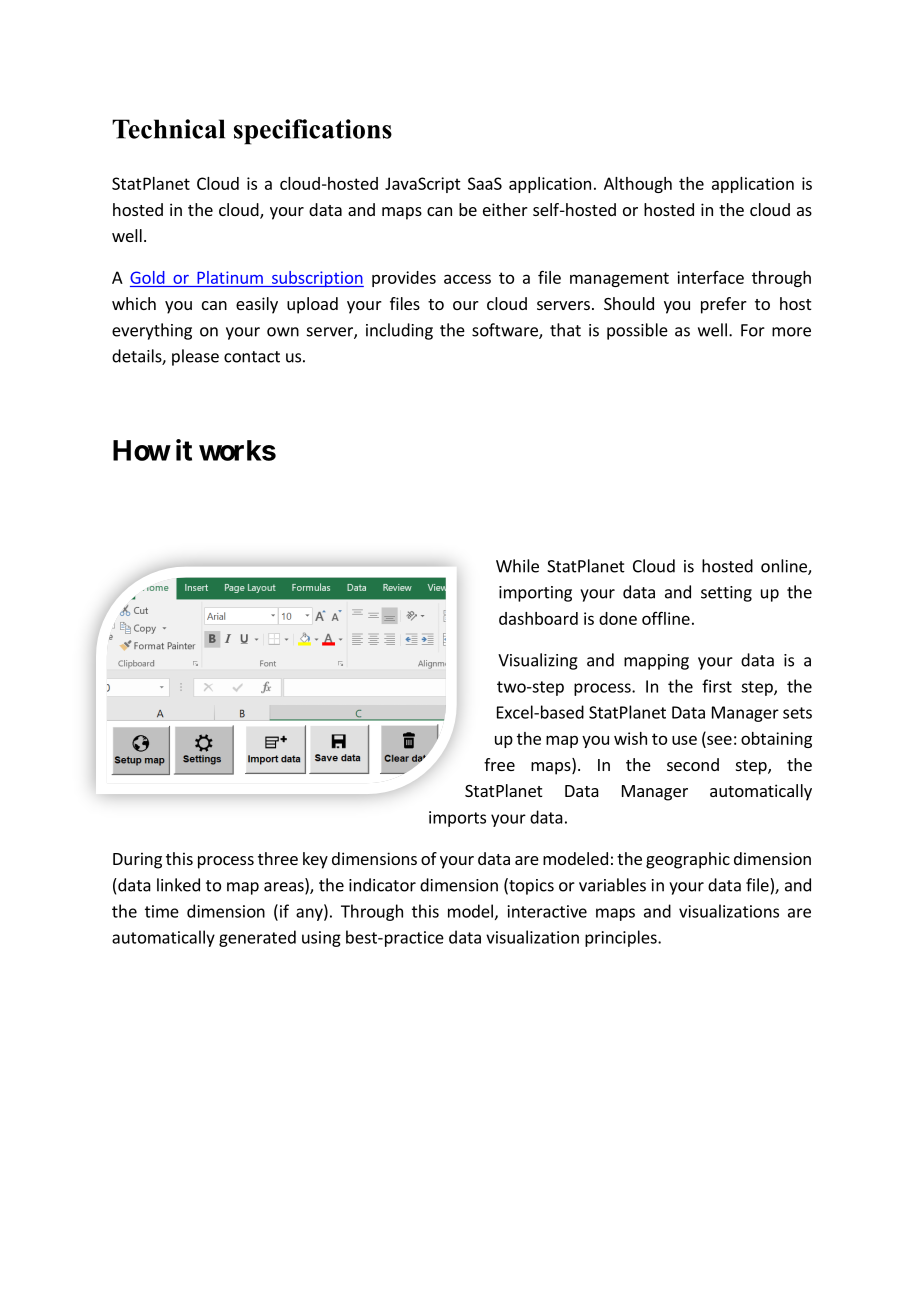 This document has height=1308, width=924. Describe the element at coordinates (638, 185) in the document. I see `Although` at that location.
